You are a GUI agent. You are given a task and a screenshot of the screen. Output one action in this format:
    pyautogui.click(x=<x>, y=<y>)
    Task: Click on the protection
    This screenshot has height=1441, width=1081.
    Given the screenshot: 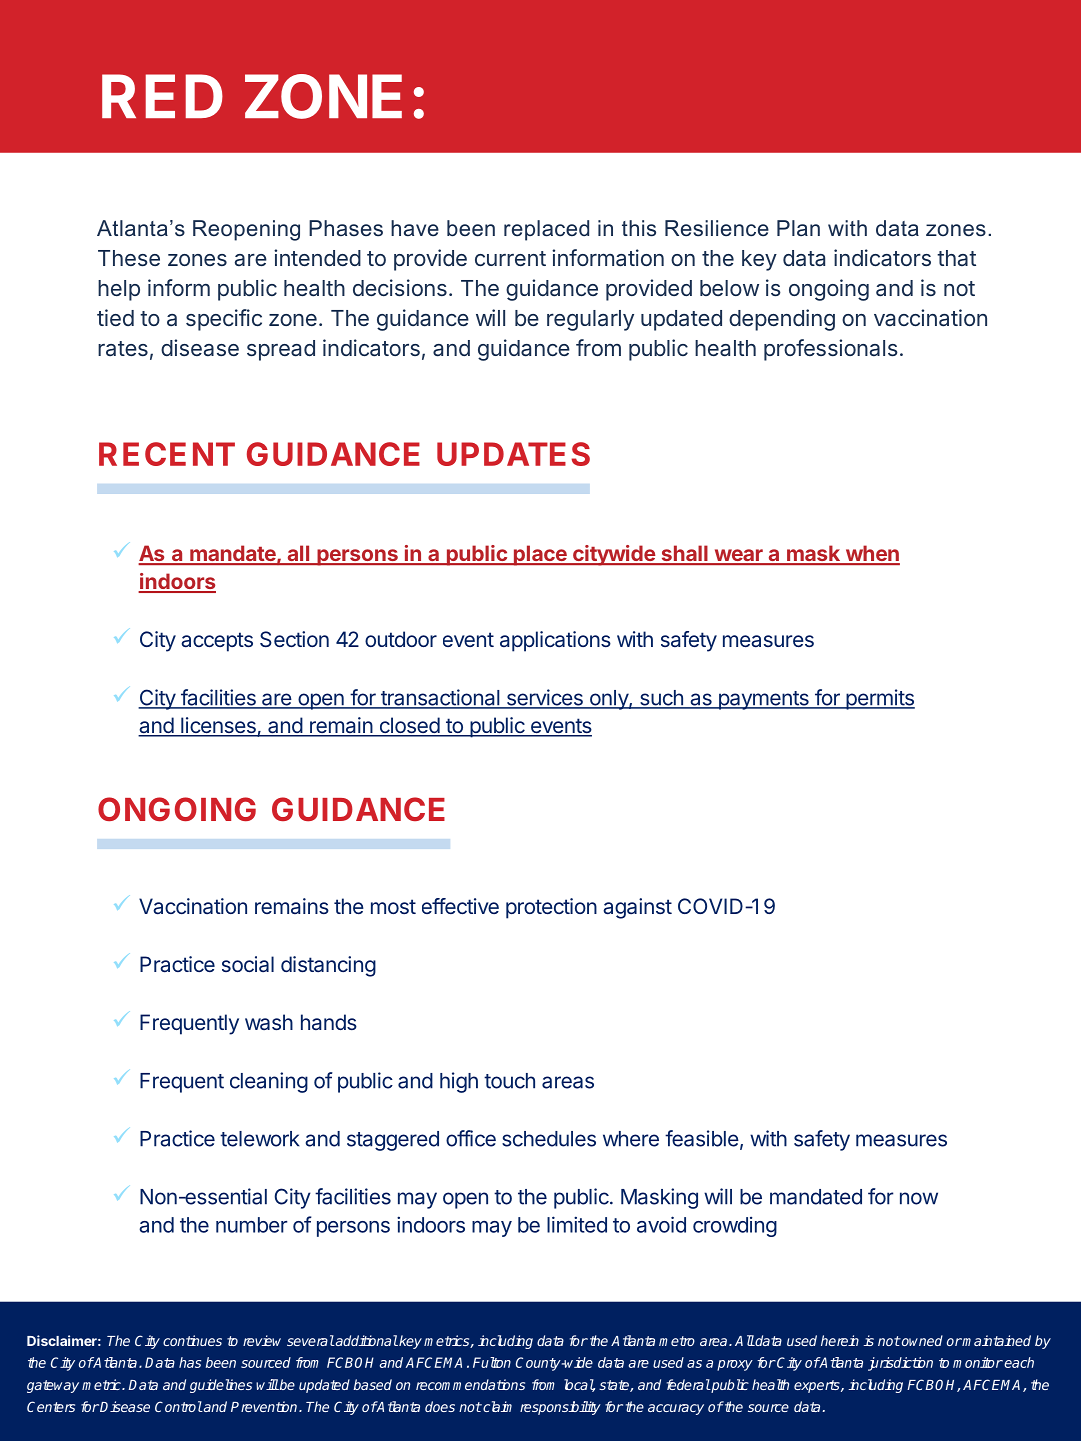 What is the action you would take?
    pyautogui.click(x=551, y=908)
